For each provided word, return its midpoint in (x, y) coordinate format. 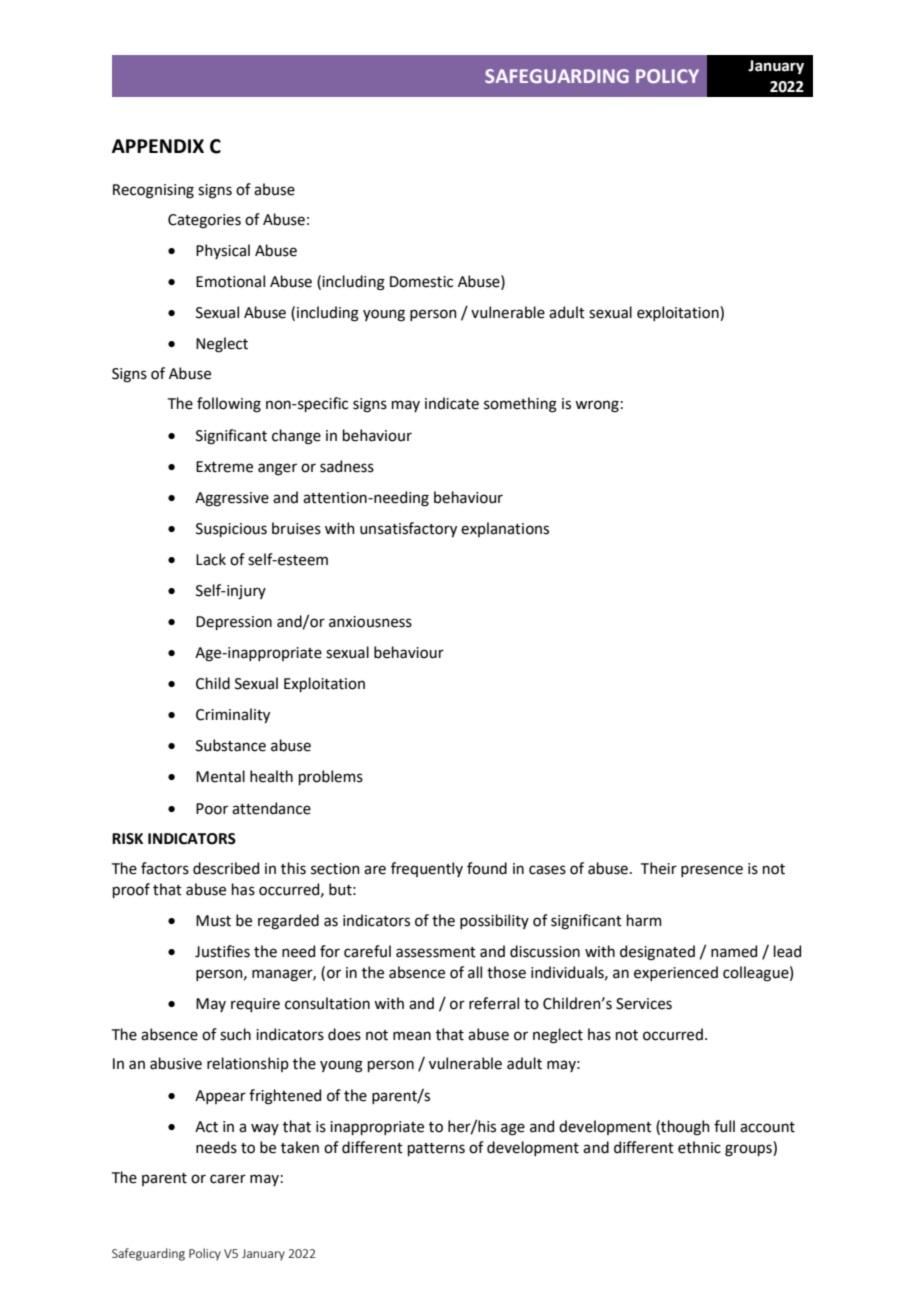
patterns (436, 1149)
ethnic (699, 1147)
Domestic (421, 282)
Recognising (153, 191)
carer (228, 1179)
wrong (597, 406)
